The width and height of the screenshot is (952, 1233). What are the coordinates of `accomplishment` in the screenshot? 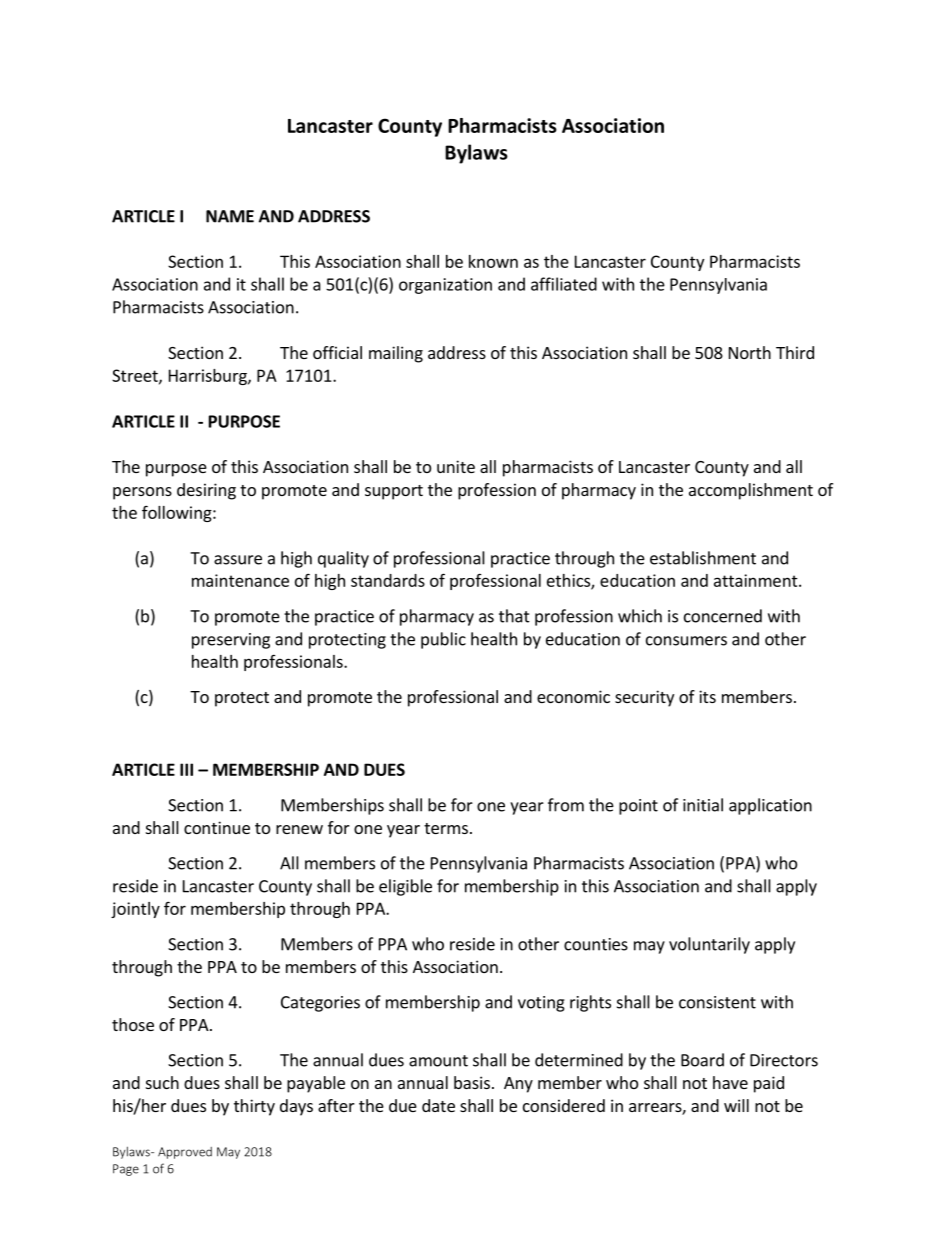 It's located at (751, 491).
